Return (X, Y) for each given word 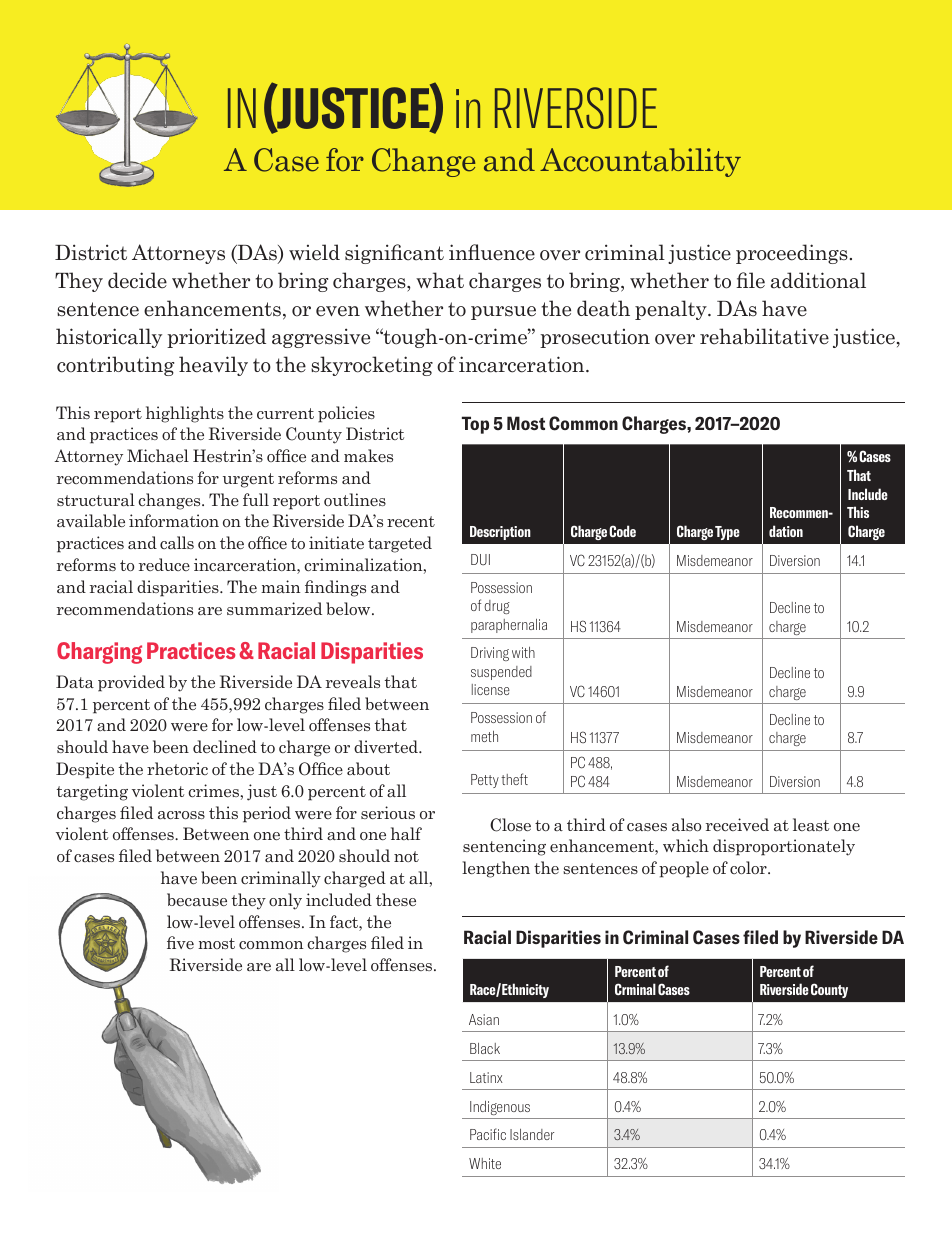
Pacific (488, 1134)
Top (475, 425)
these (396, 899)
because (197, 899)
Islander (532, 1134)
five (180, 942)
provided (131, 683)
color (749, 867)
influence (492, 252)
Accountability (640, 162)
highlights (185, 414)
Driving (490, 654)
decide (137, 280)
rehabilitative (764, 336)
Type (727, 533)
